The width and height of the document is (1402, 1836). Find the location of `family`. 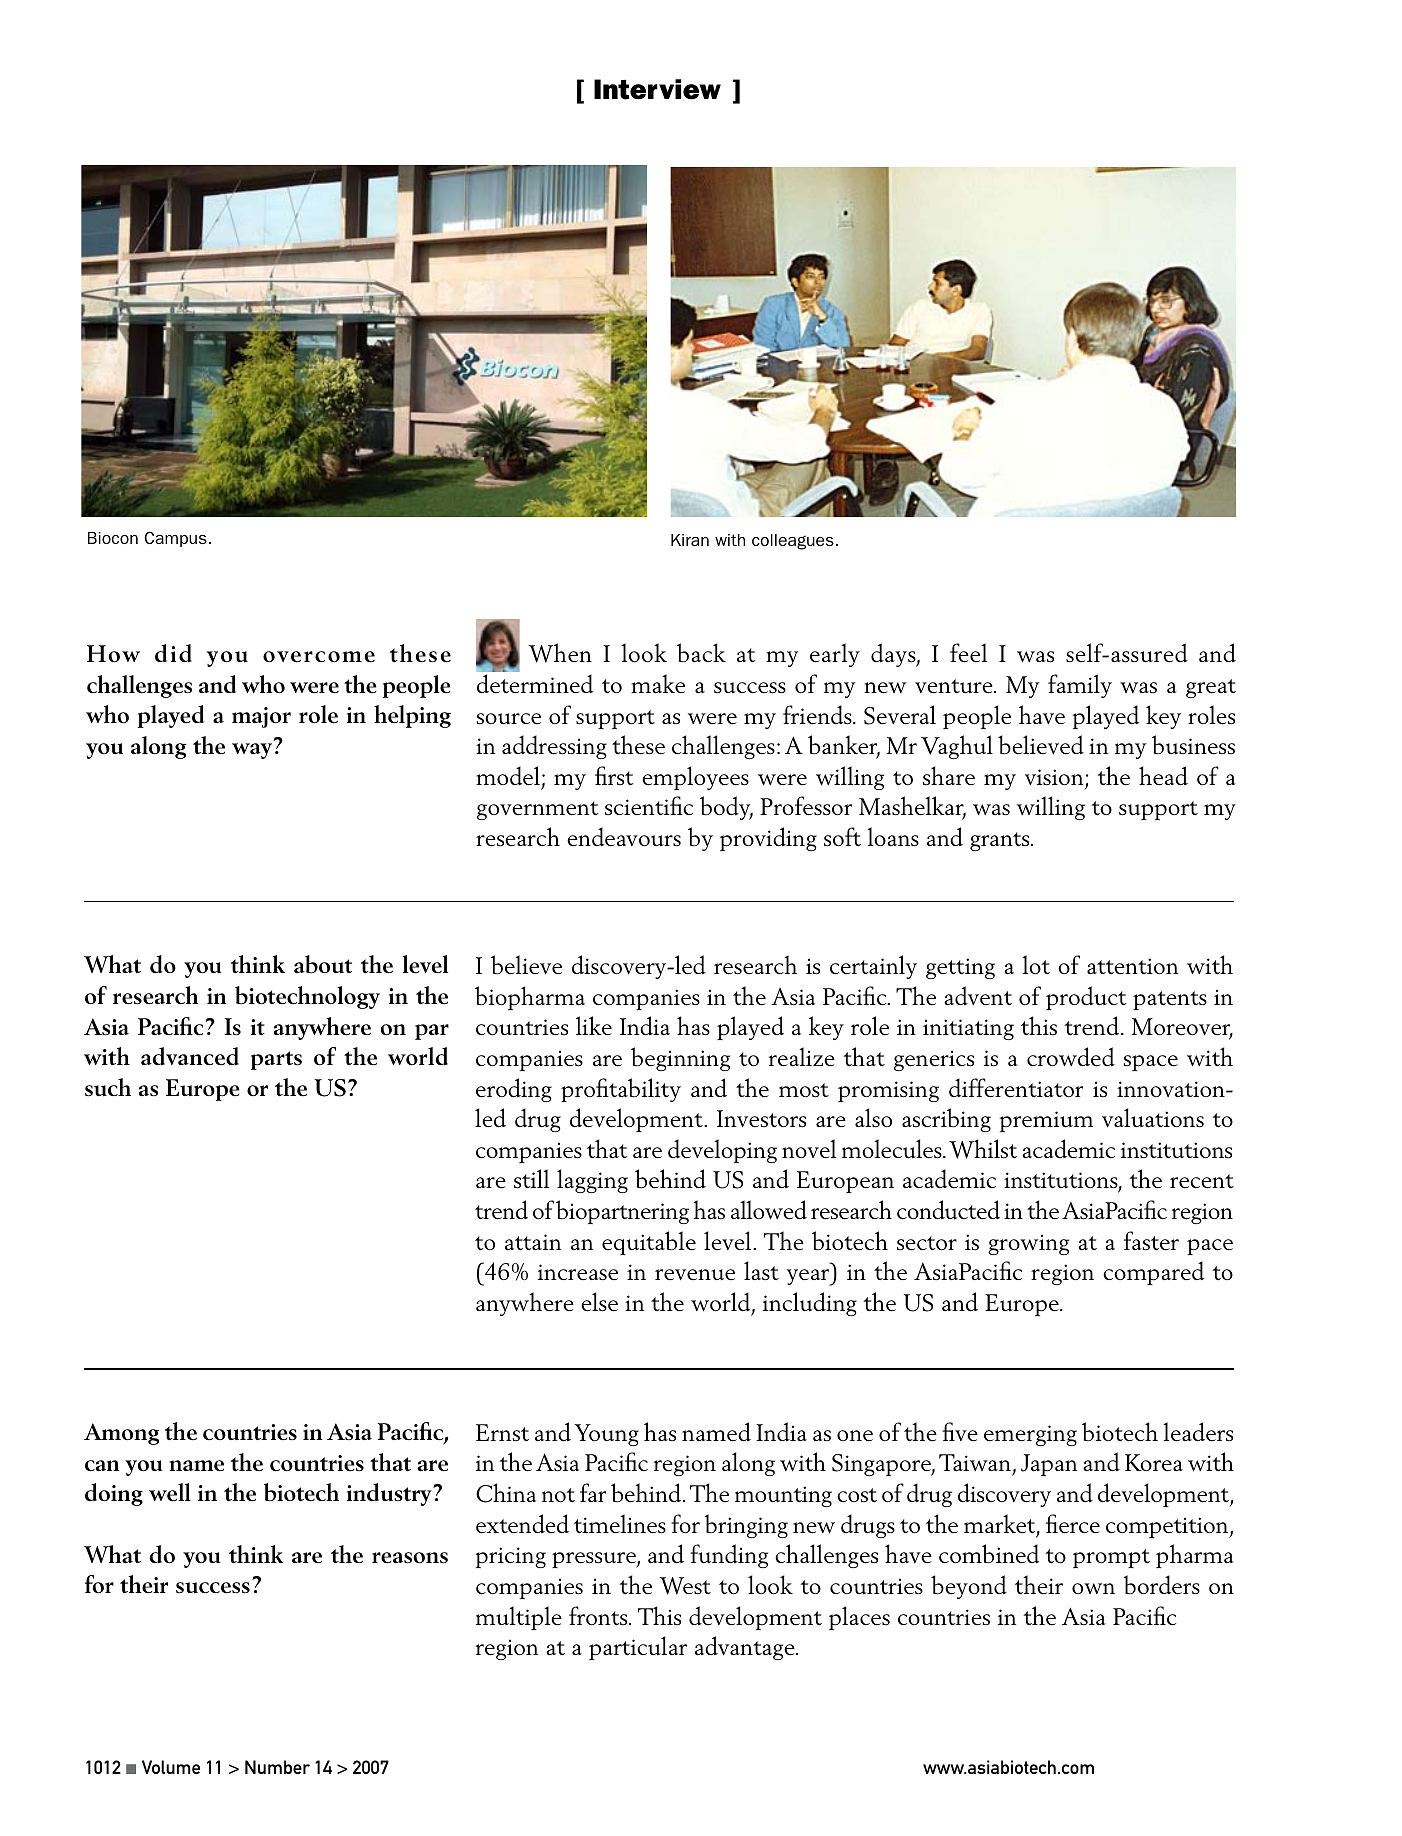

family is located at coordinates (1080, 686).
